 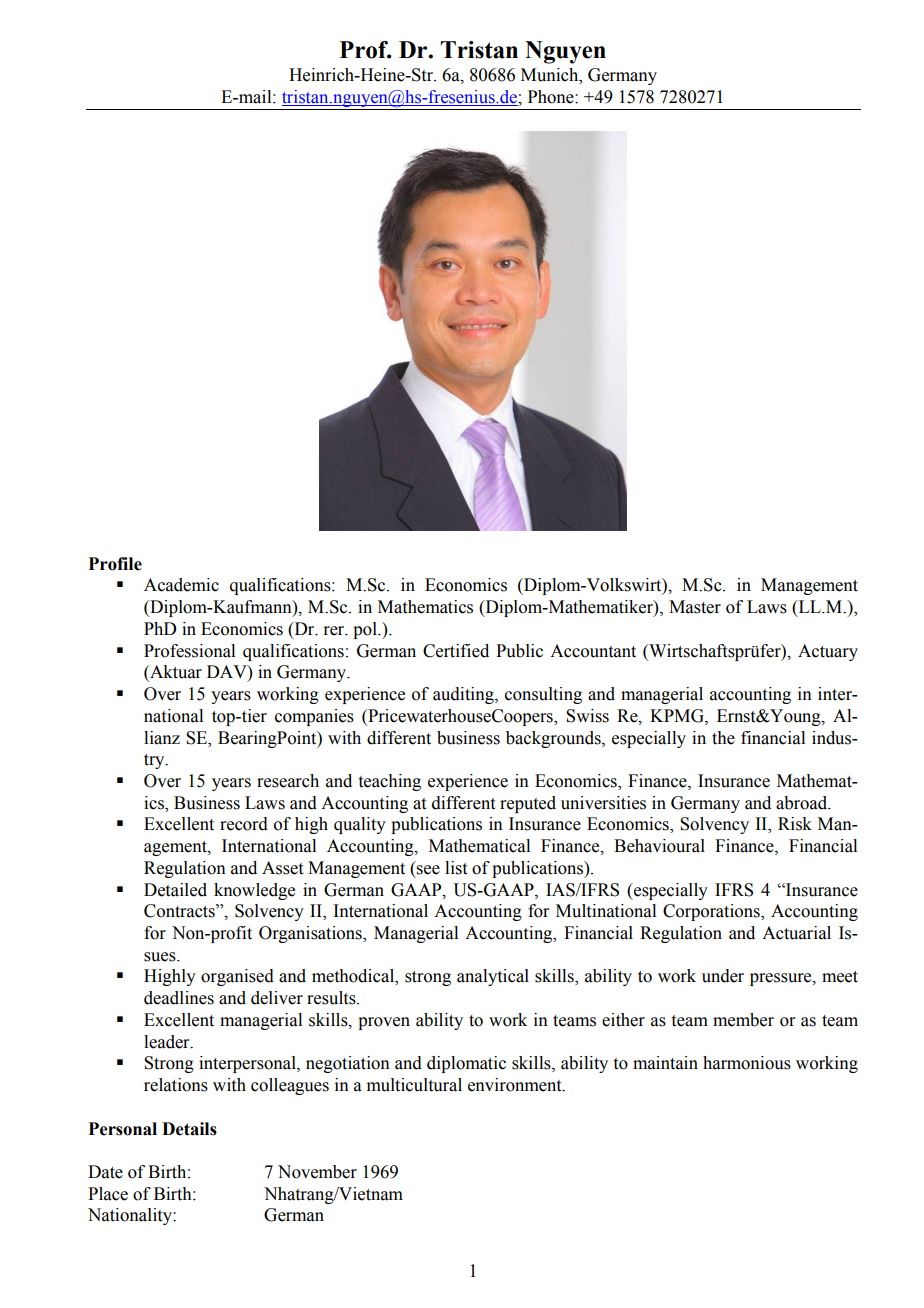 I want to click on Master, so click(x=695, y=607).
